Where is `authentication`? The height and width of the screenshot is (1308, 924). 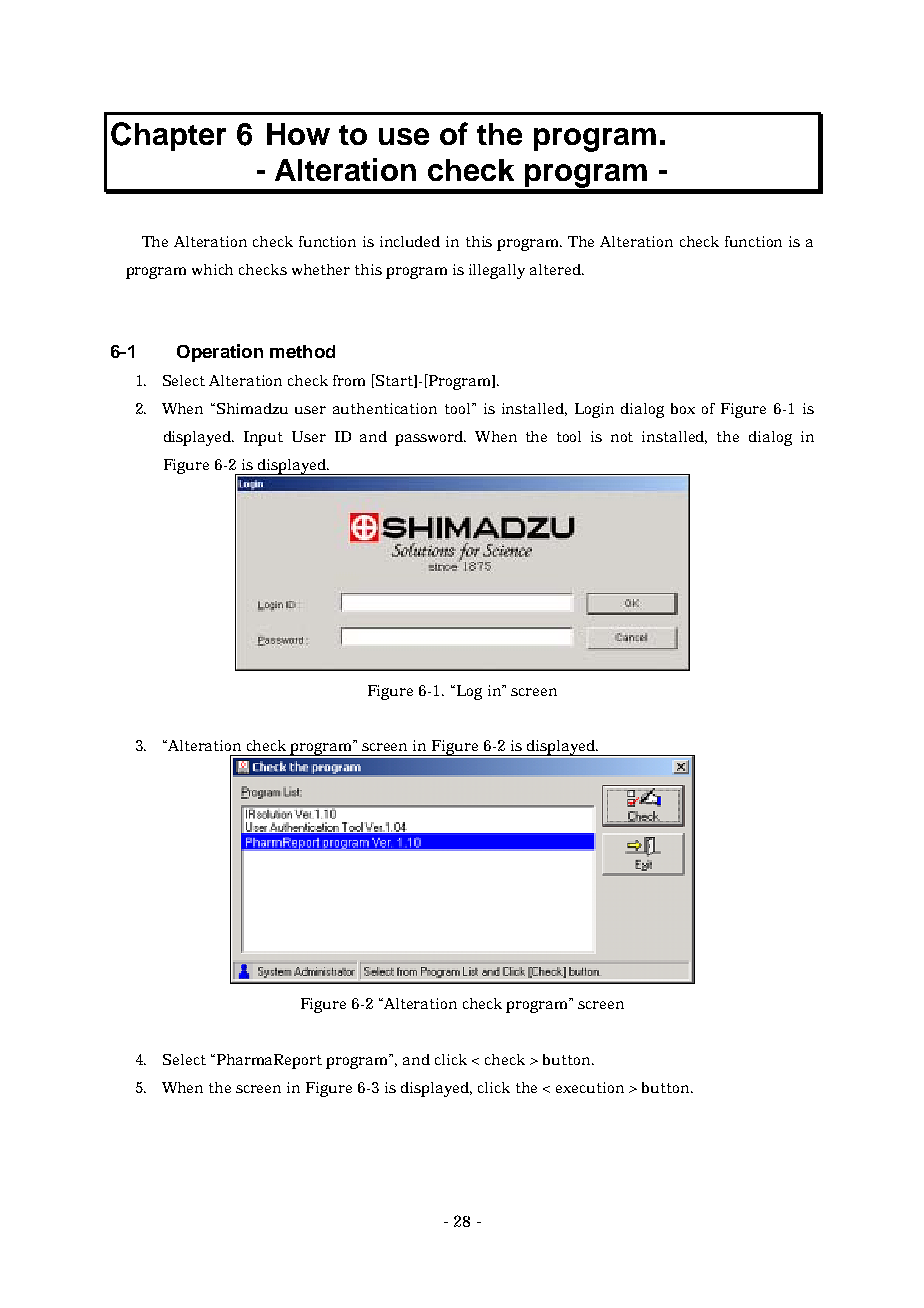 authentication is located at coordinates (385, 408).
